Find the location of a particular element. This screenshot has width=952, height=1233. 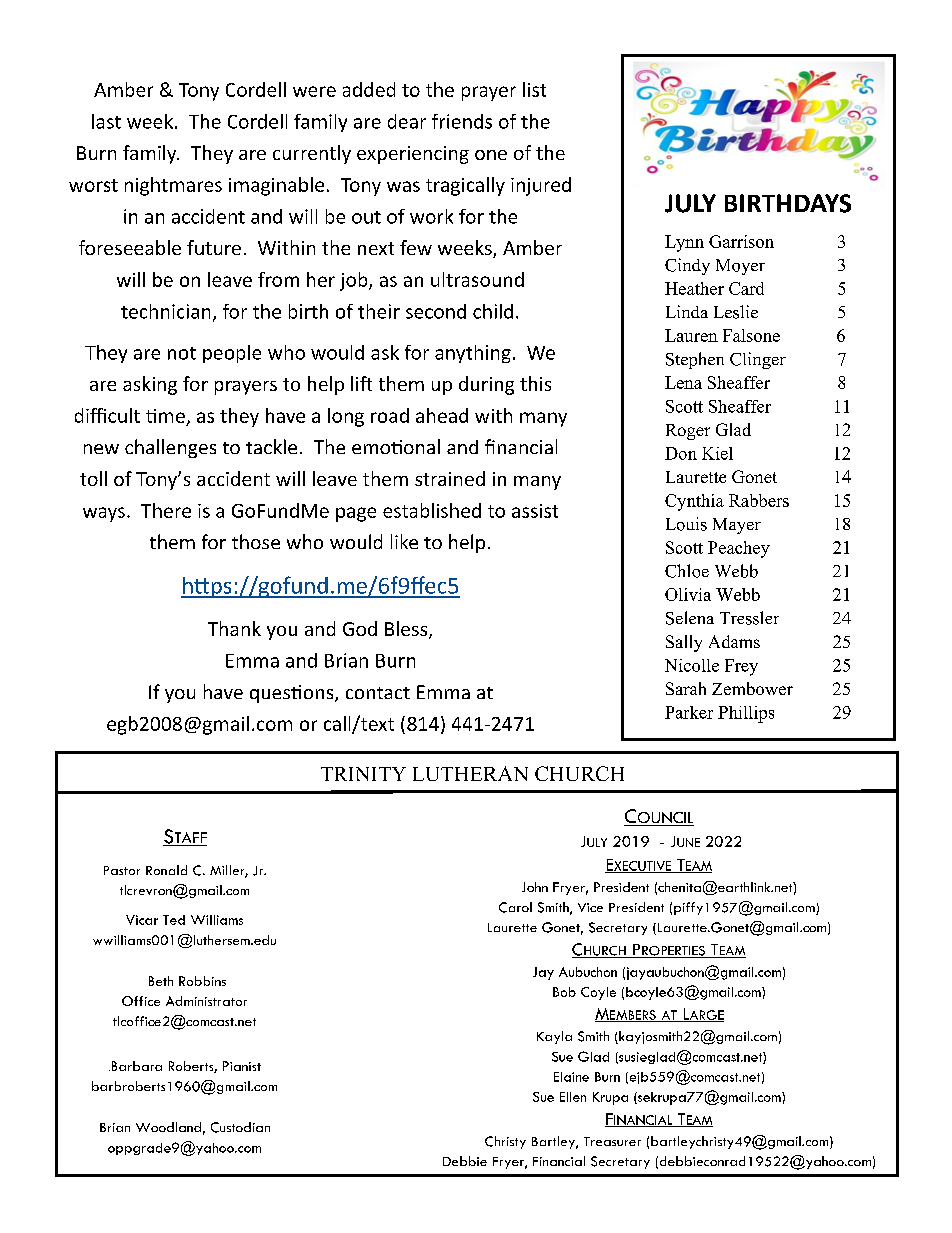

dear is located at coordinates (407, 121).
